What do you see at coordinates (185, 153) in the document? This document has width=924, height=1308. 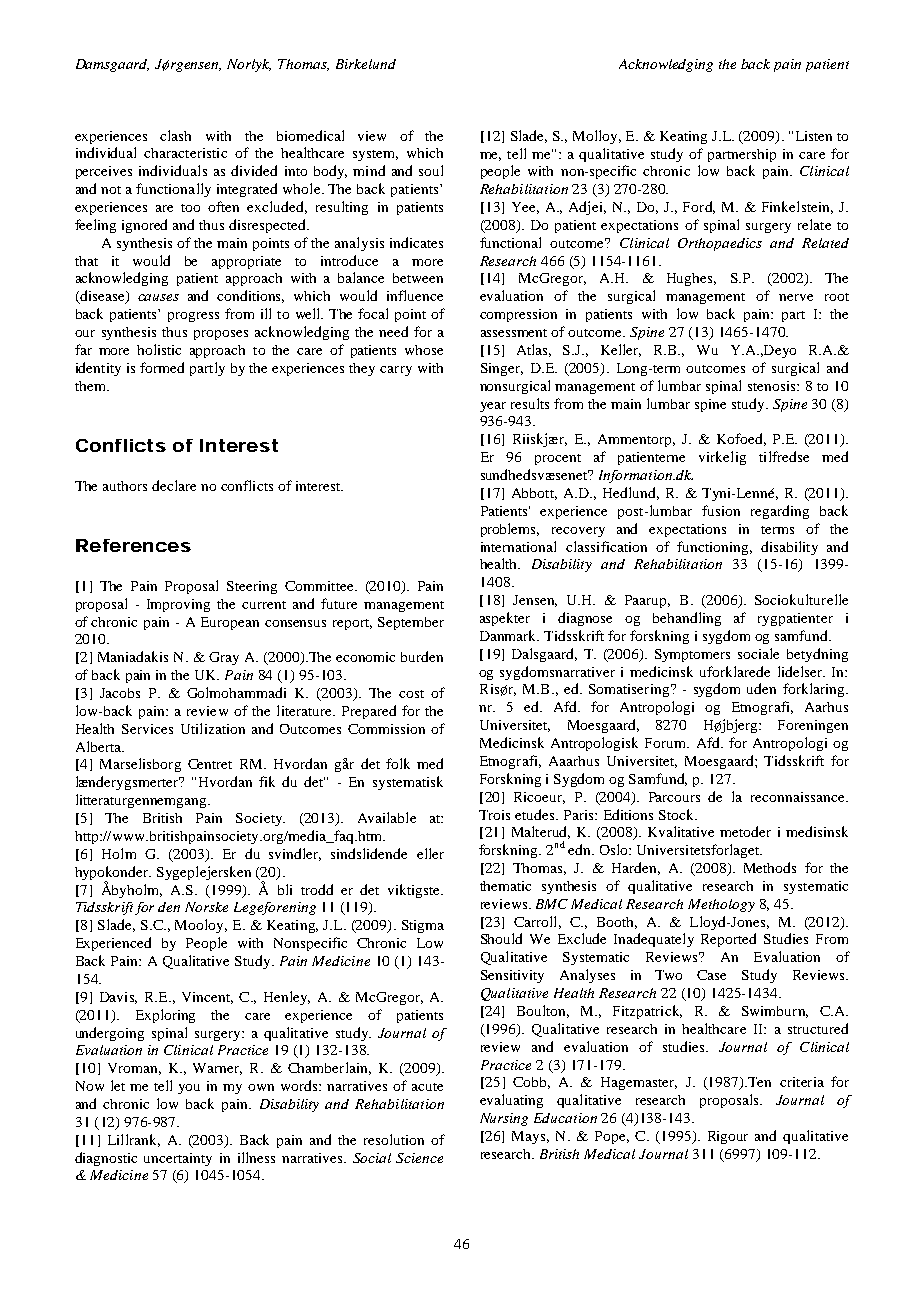 I see `characteristic` at bounding box center [185, 153].
